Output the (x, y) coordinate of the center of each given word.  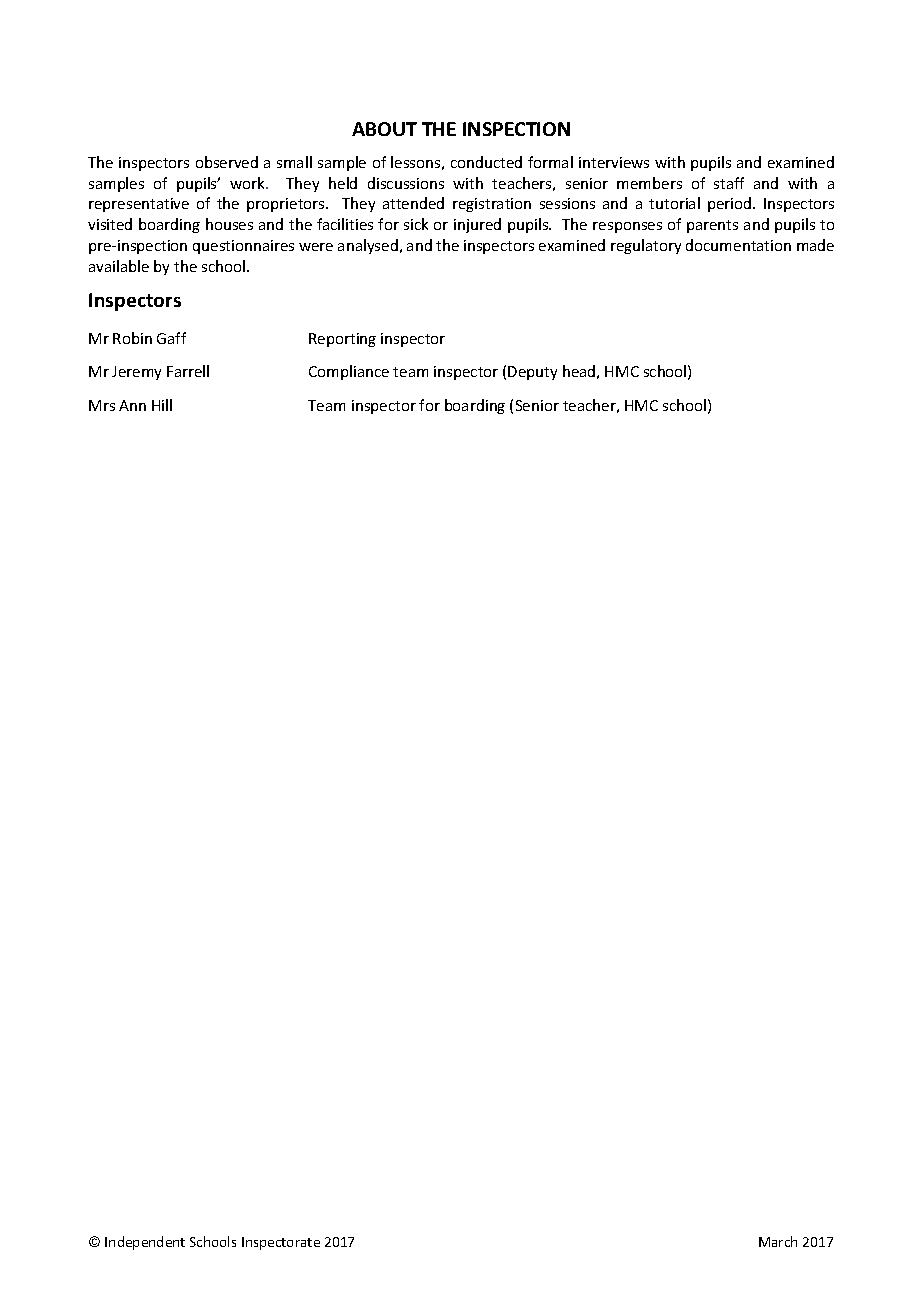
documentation (738, 245)
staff (729, 183)
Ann (132, 405)
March (778, 1241)
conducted (486, 162)
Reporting (342, 340)
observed (227, 162)
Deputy (532, 373)
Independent (145, 1243)
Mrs (102, 405)
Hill (162, 405)
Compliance (349, 372)
